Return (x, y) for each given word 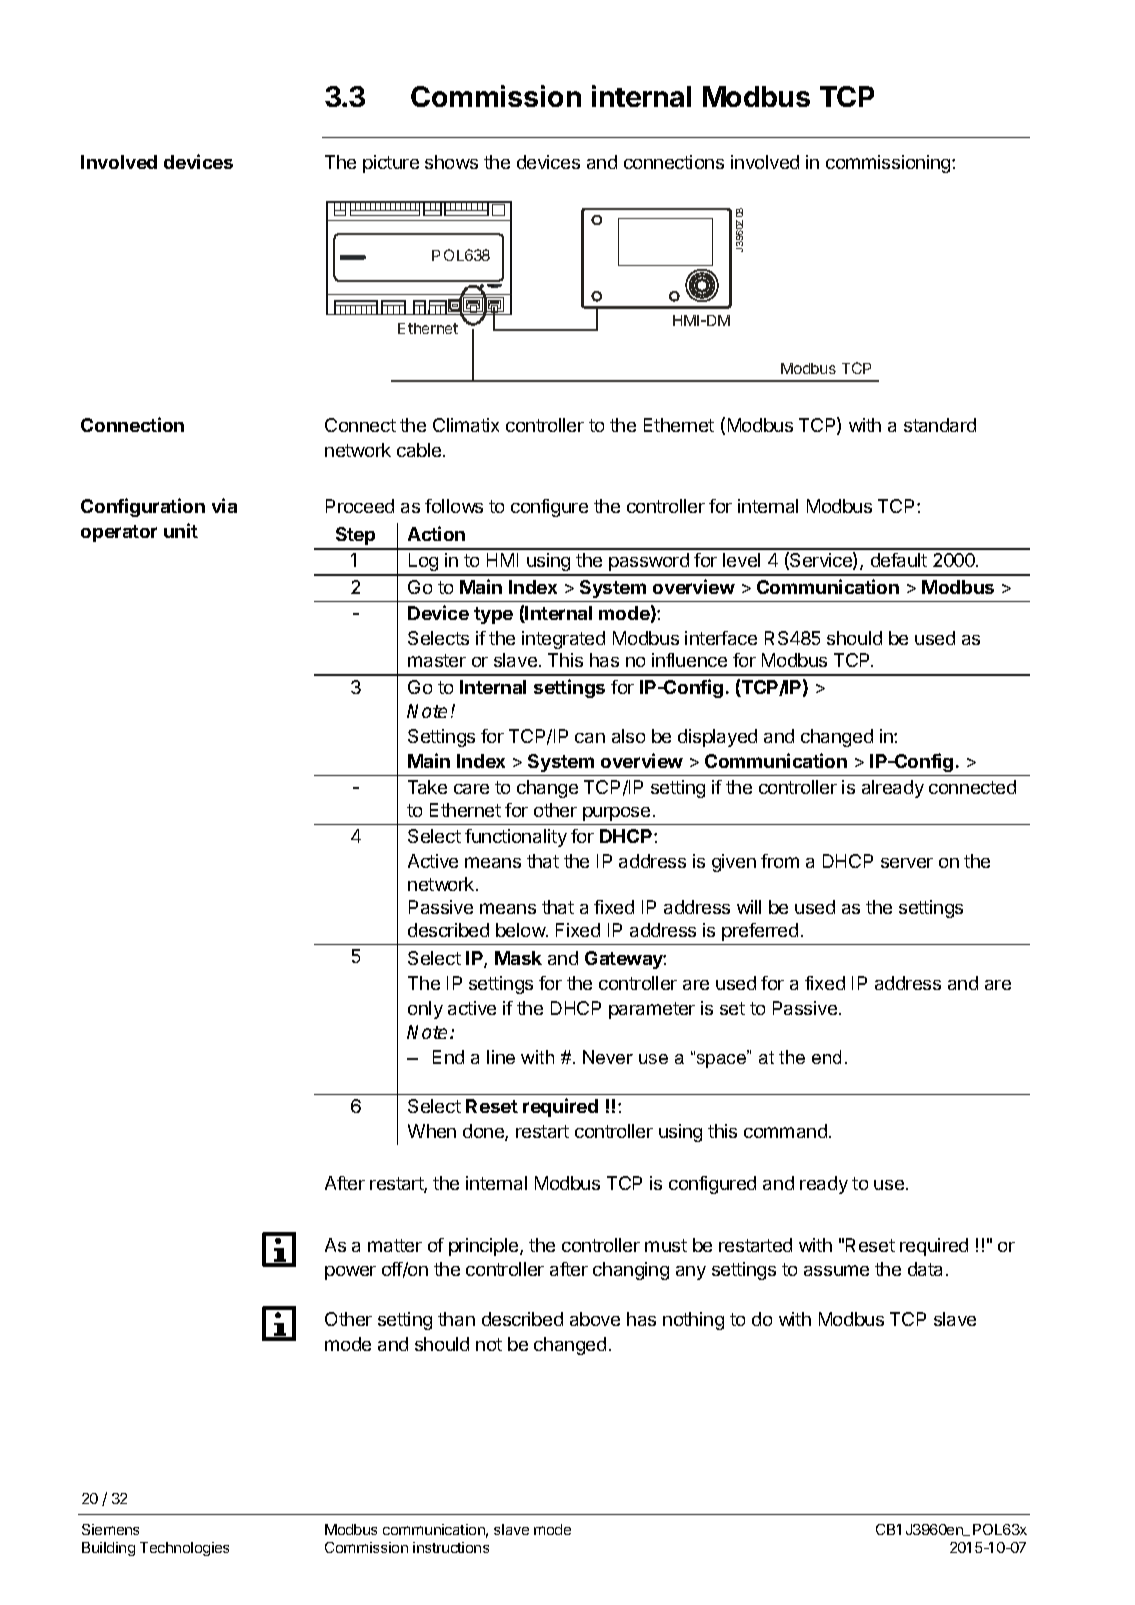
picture (391, 164)
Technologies (184, 1549)
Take (427, 787)
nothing (693, 1321)
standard (940, 425)
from (780, 861)
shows (451, 162)
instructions (451, 1547)
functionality (516, 838)
